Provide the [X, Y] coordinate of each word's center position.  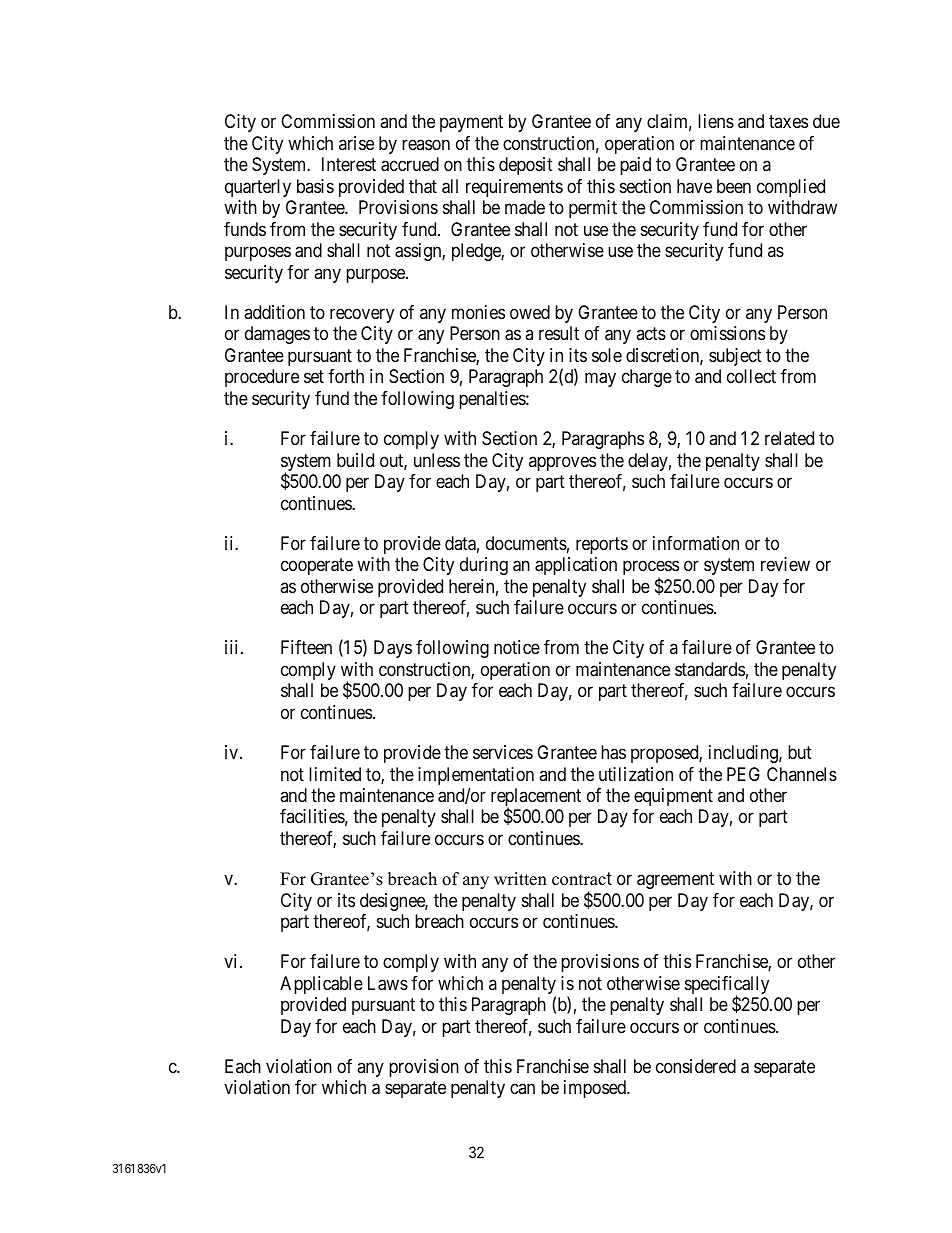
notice [517, 647]
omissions [727, 333]
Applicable [321, 985]
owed [530, 312]
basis [315, 186]
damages [277, 335]
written [520, 879]
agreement [675, 880]
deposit [526, 166]
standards [710, 669]
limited [335, 774]
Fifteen [306, 647]
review [785, 564]
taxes [788, 122]
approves [562, 463]
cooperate [317, 566]
